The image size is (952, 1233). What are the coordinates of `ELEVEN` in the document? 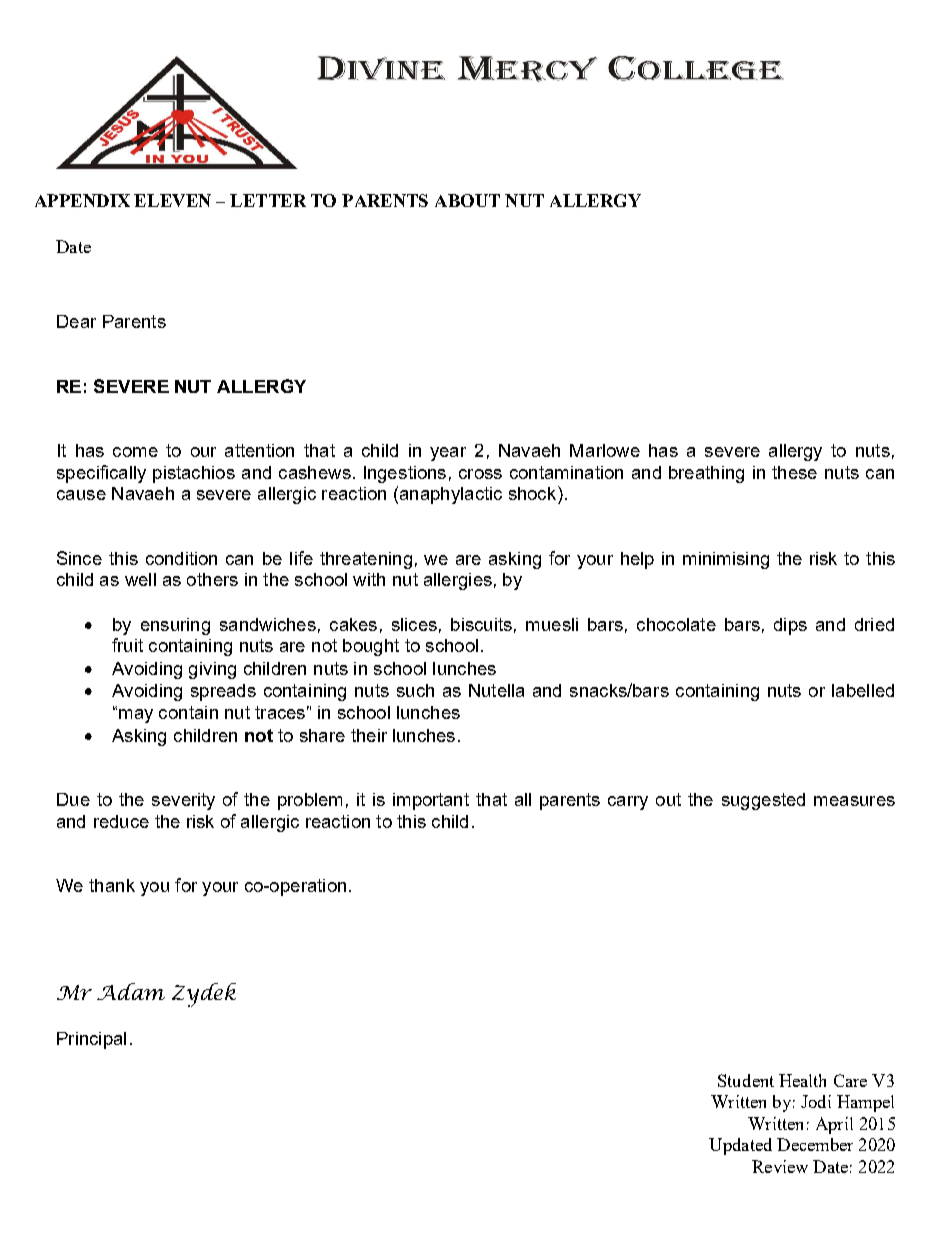 It's located at (172, 200).
